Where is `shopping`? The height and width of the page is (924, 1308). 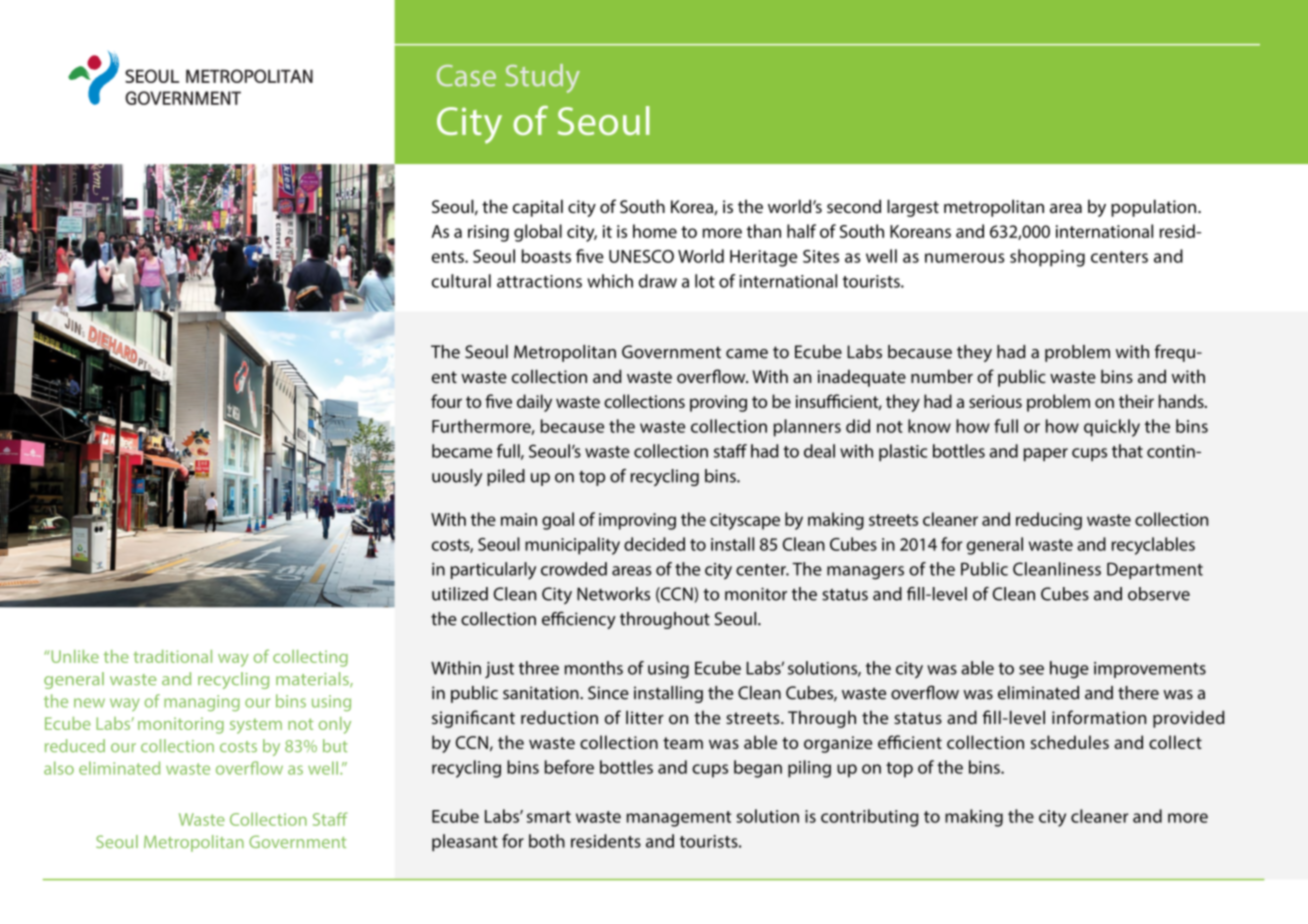 shopping is located at coordinates (1047, 258).
